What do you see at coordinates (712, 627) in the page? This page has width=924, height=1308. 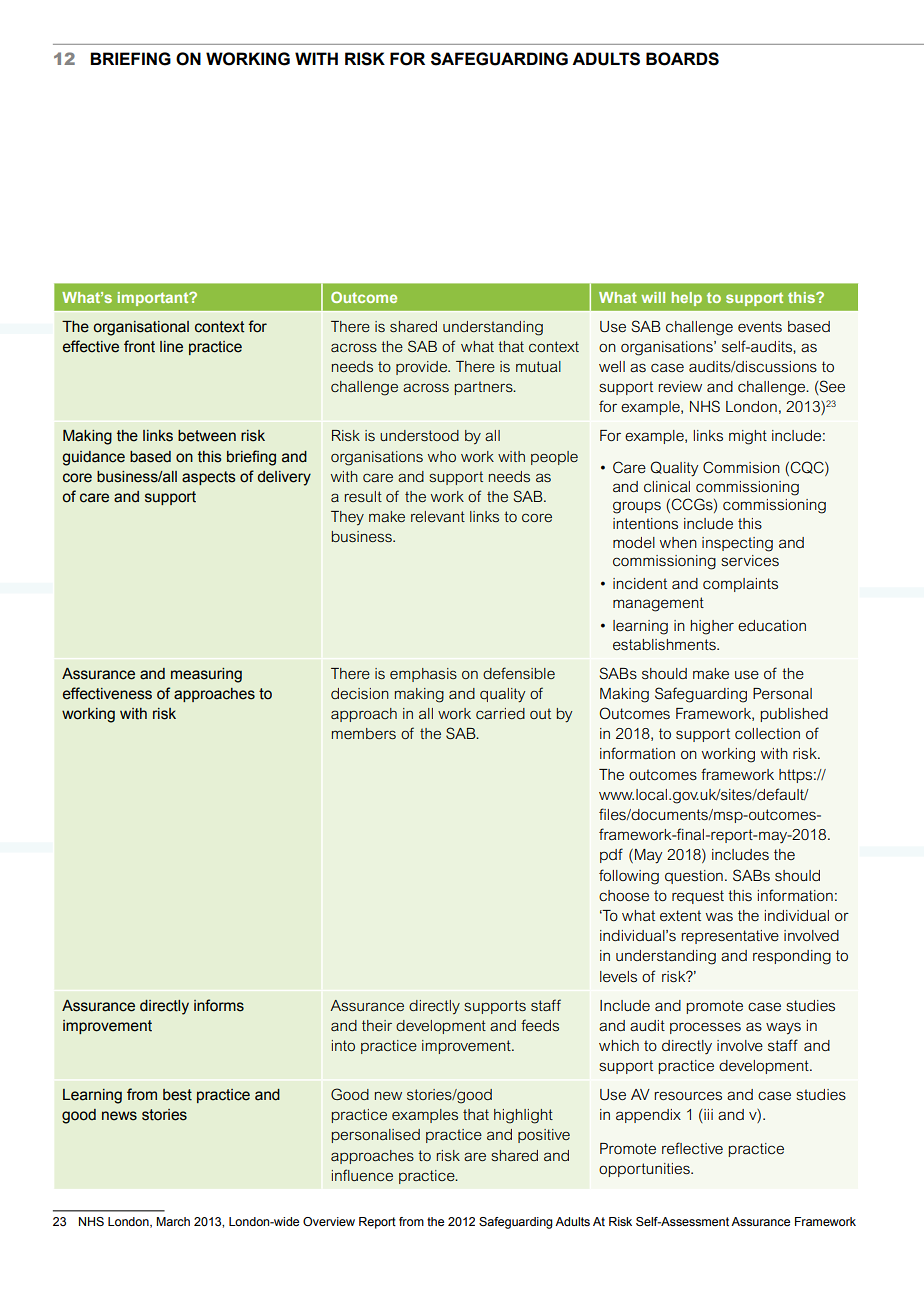 I see `higher` at bounding box center [712, 627].
